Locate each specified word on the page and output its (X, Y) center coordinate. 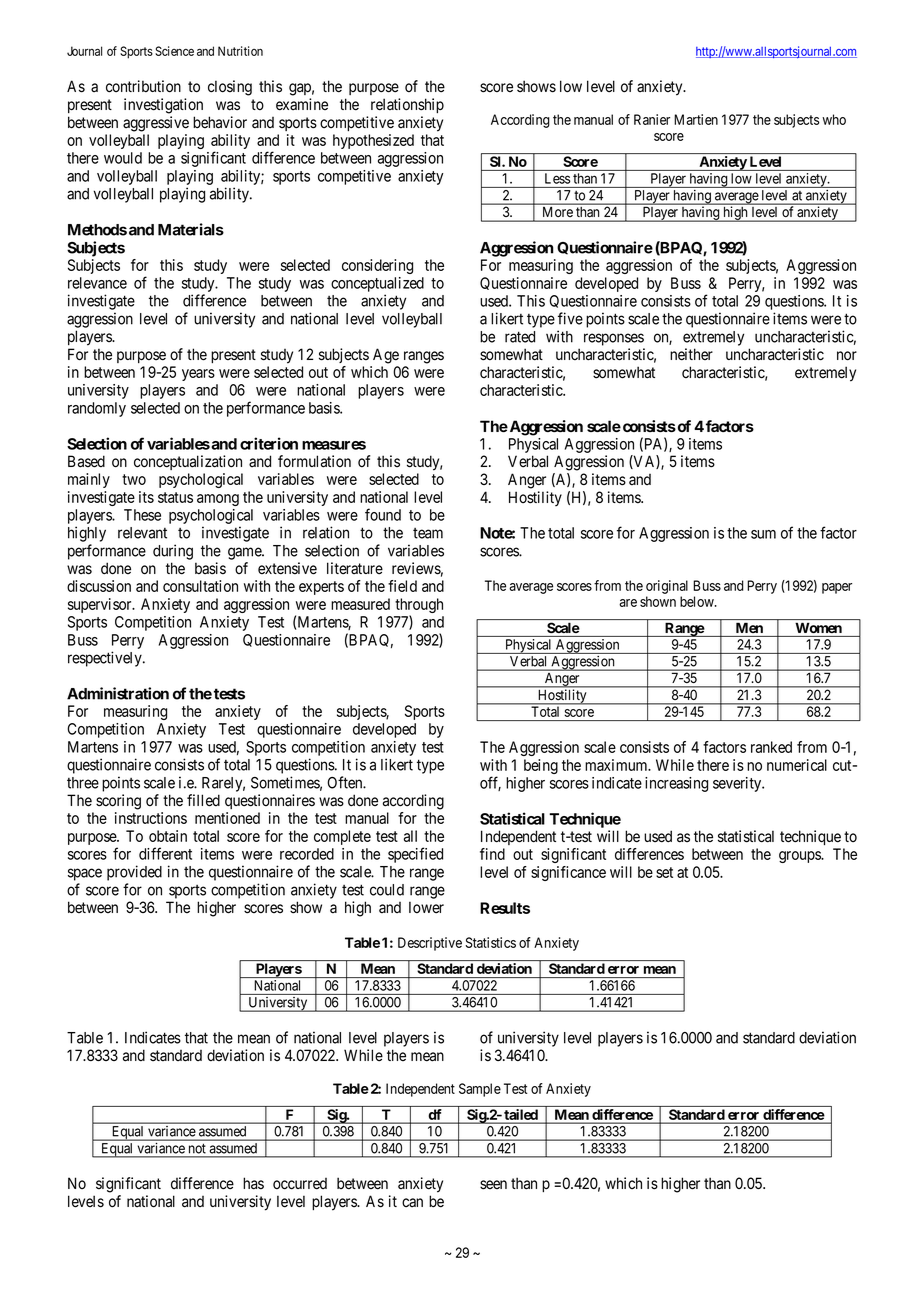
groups (800, 857)
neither (691, 354)
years (198, 375)
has (253, 1183)
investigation (163, 106)
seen (493, 1185)
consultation (200, 586)
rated (520, 337)
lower (426, 907)
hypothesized (373, 141)
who (834, 119)
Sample (480, 1090)
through (419, 607)
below (698, 601)
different (165, 853)
